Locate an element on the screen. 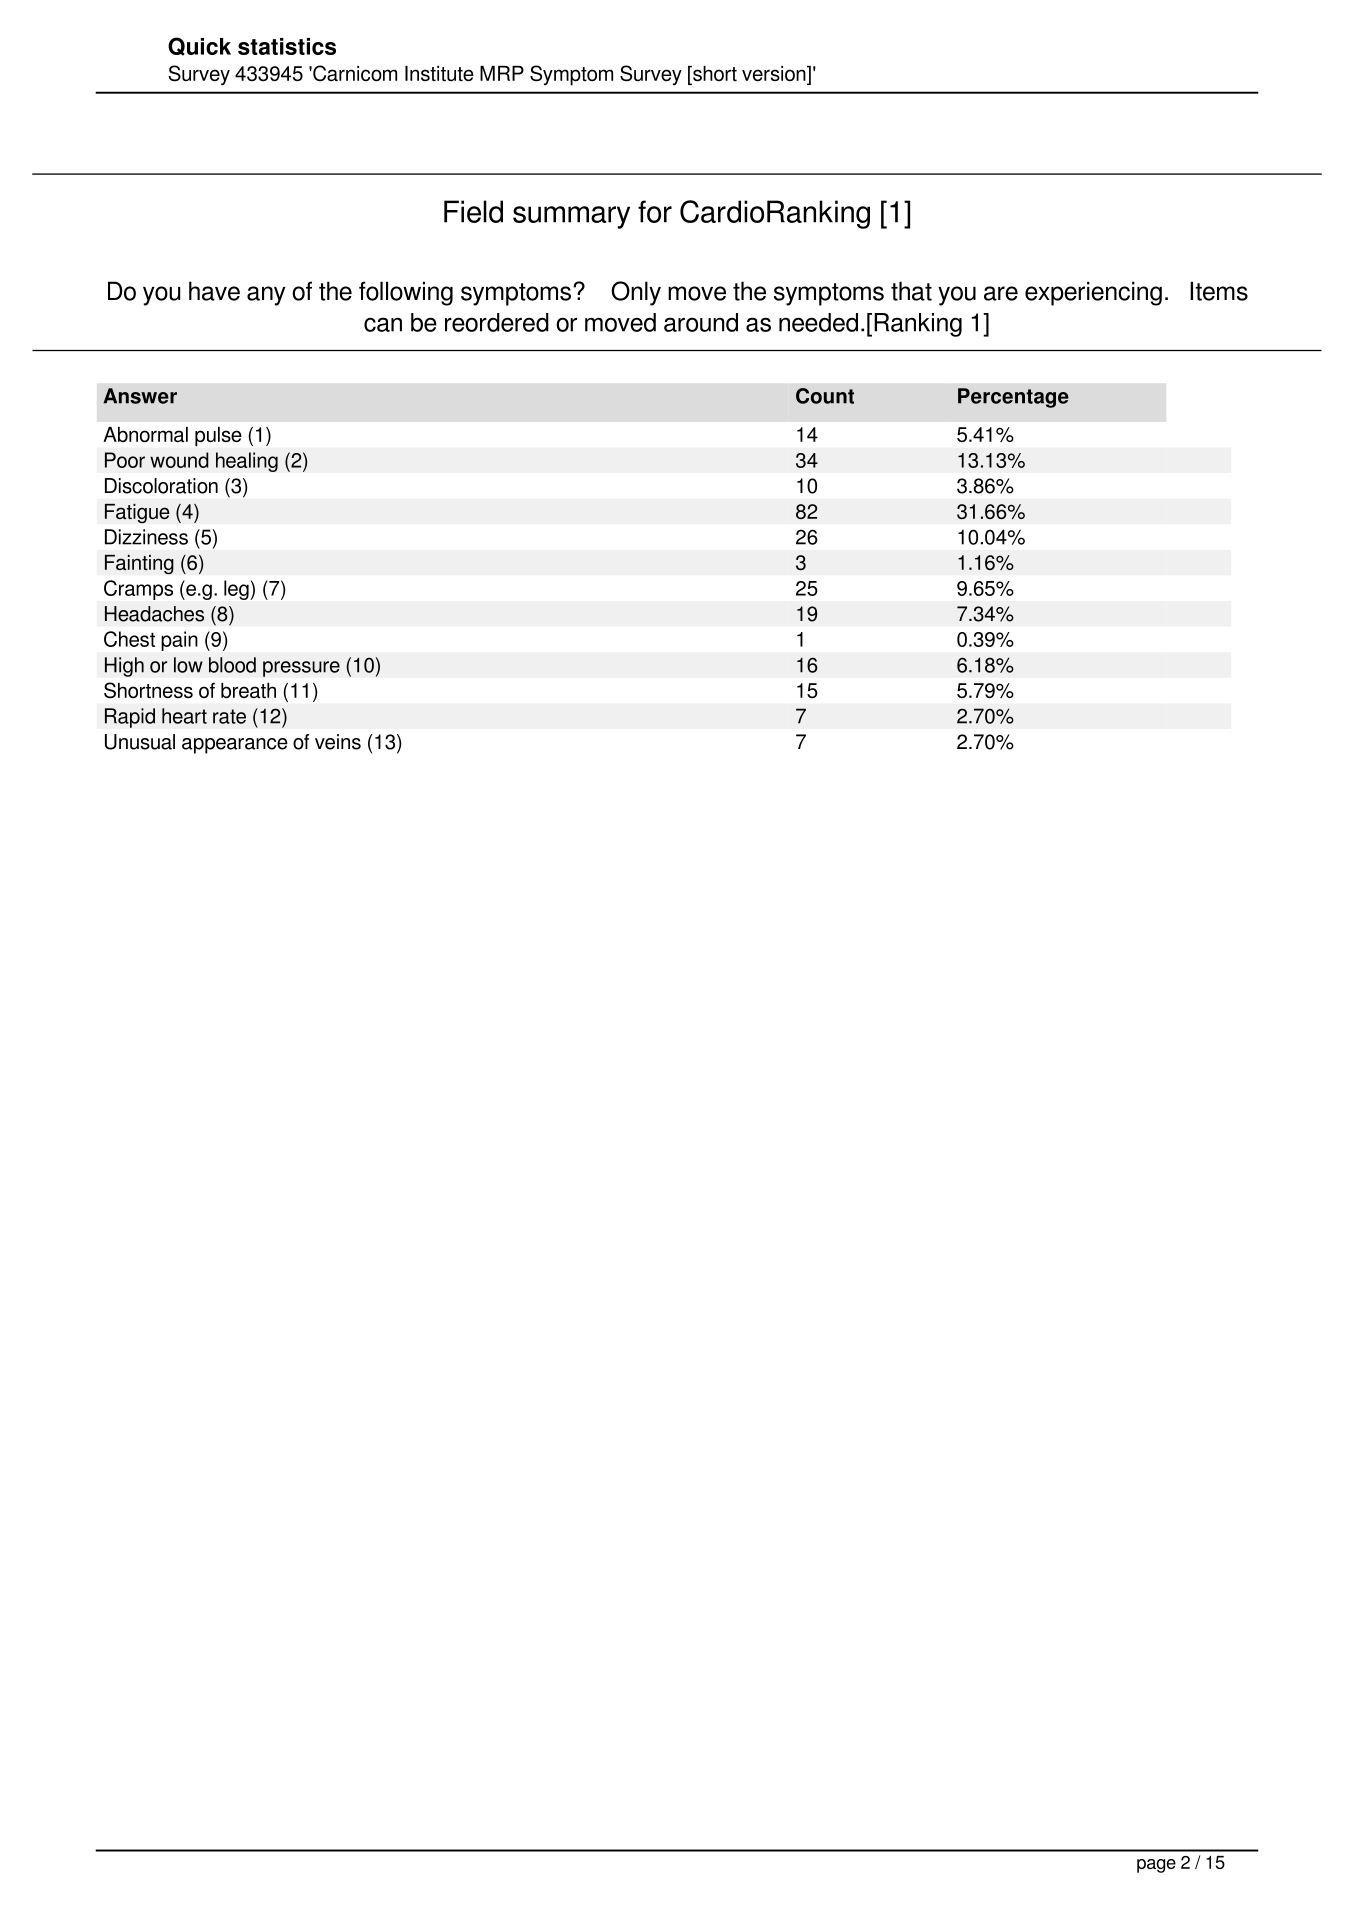 The height and width of the screenshot is (1915, 1354). veins is located at coordinates (338, 742).
